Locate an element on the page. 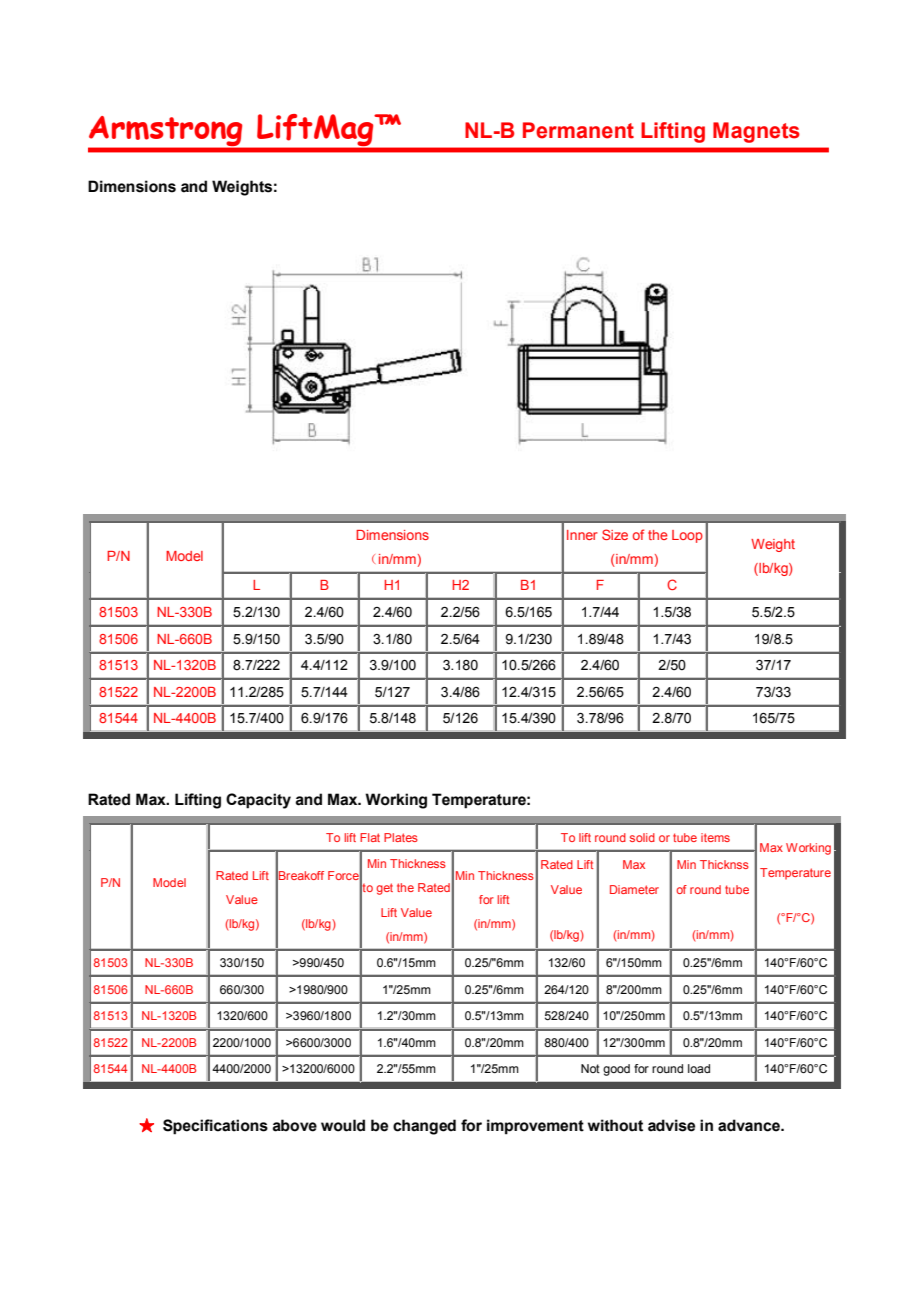 Image resolution: width=924 pixels, height=1308 pixels. Capacity is located at coordinates (258, 801).
